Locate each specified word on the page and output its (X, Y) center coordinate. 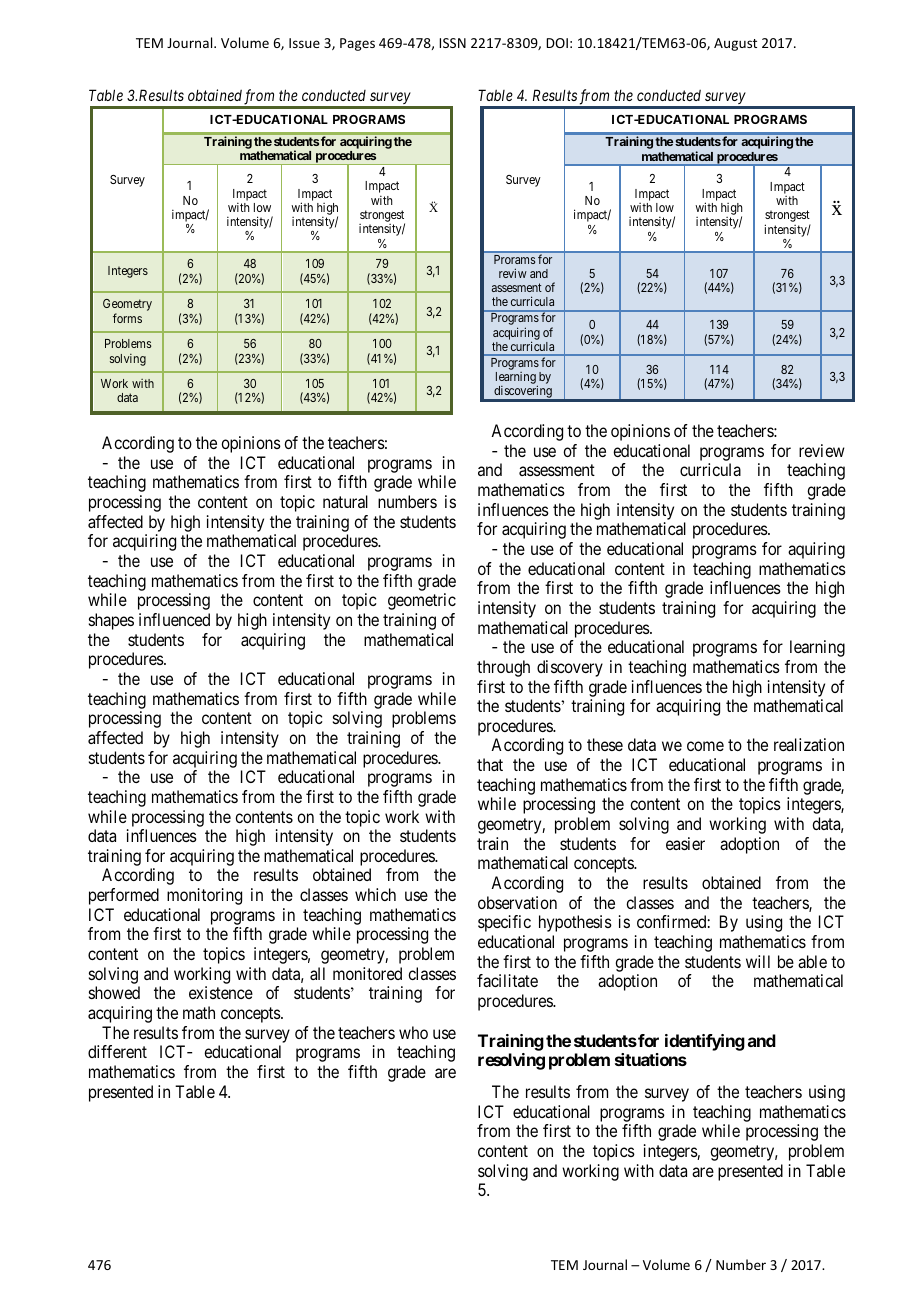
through (503, 668)
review (822, 450)
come (705, 746)
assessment (557, 470)
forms (127, 318)
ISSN (452, 43)
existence (221, 992)
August (735, 44)
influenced (174, 619)
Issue (304, 43)
